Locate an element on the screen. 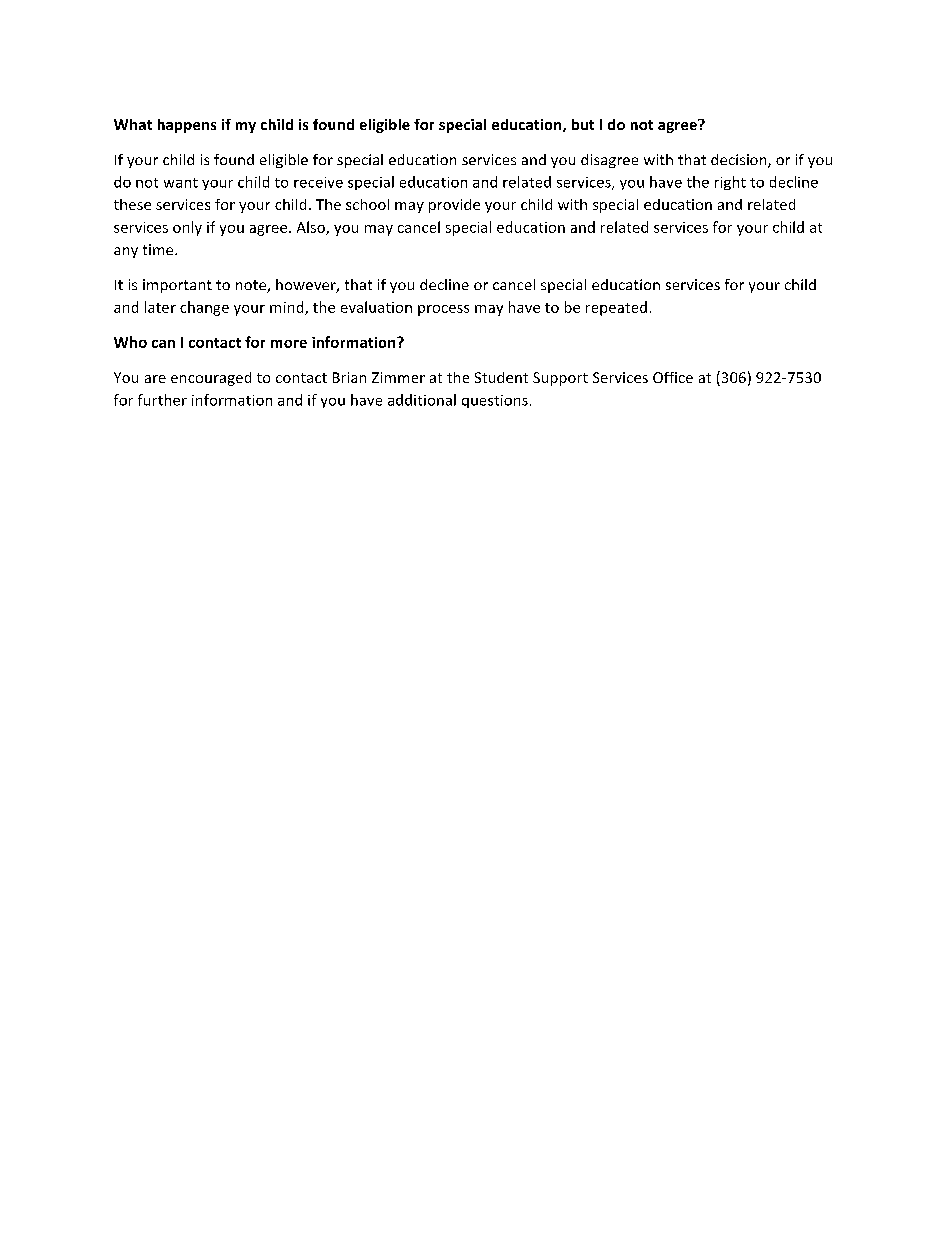  process is located at coordinates (443, 310).
